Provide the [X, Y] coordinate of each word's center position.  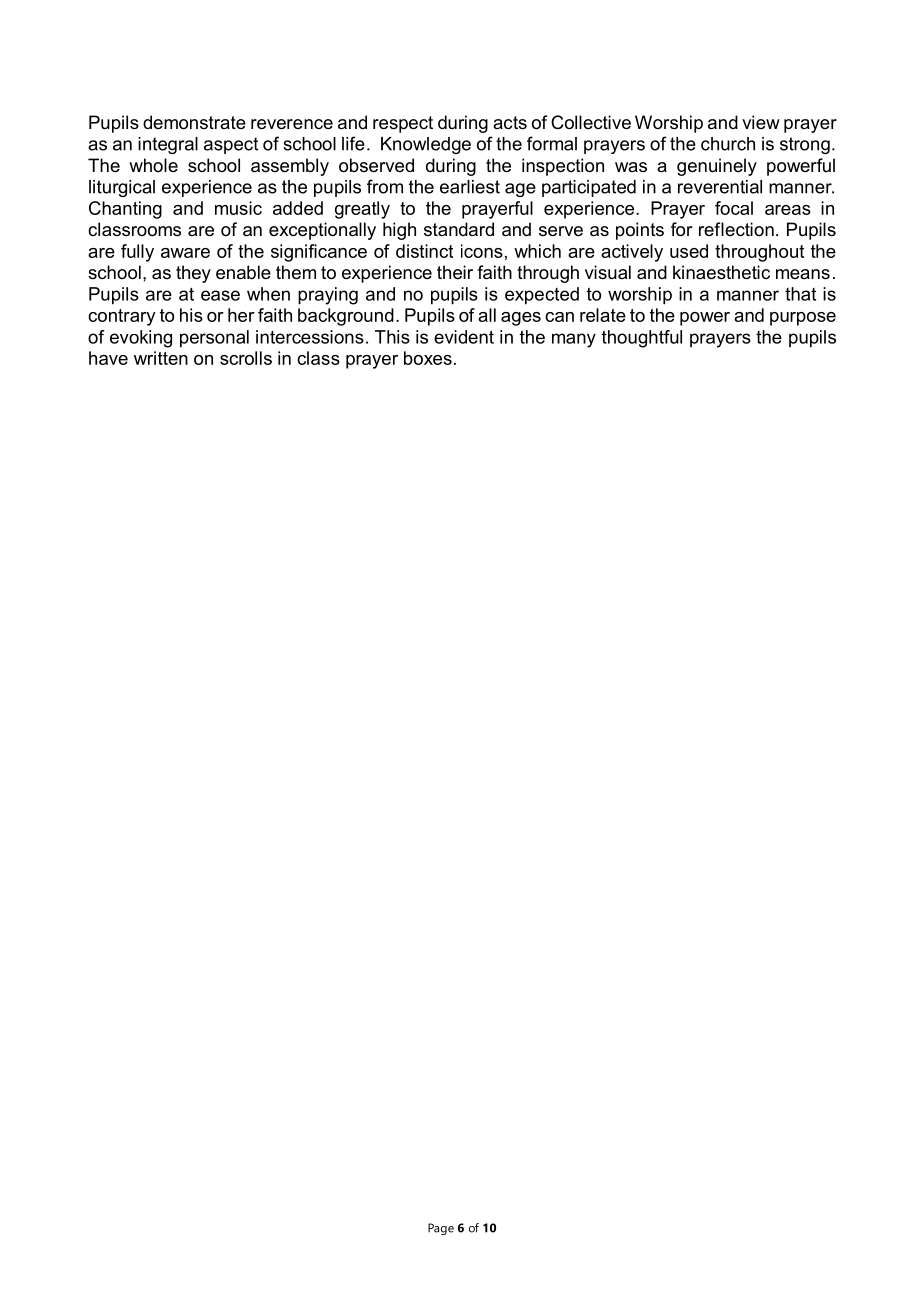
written [161, 358]
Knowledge [426, 145]
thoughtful [642, 339]
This [392, 337]
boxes [428, 358]
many [574, 340]
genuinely [717, 167]
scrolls [246, 358]
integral [168, 145]
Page [441, 1229]
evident [464, 337]
